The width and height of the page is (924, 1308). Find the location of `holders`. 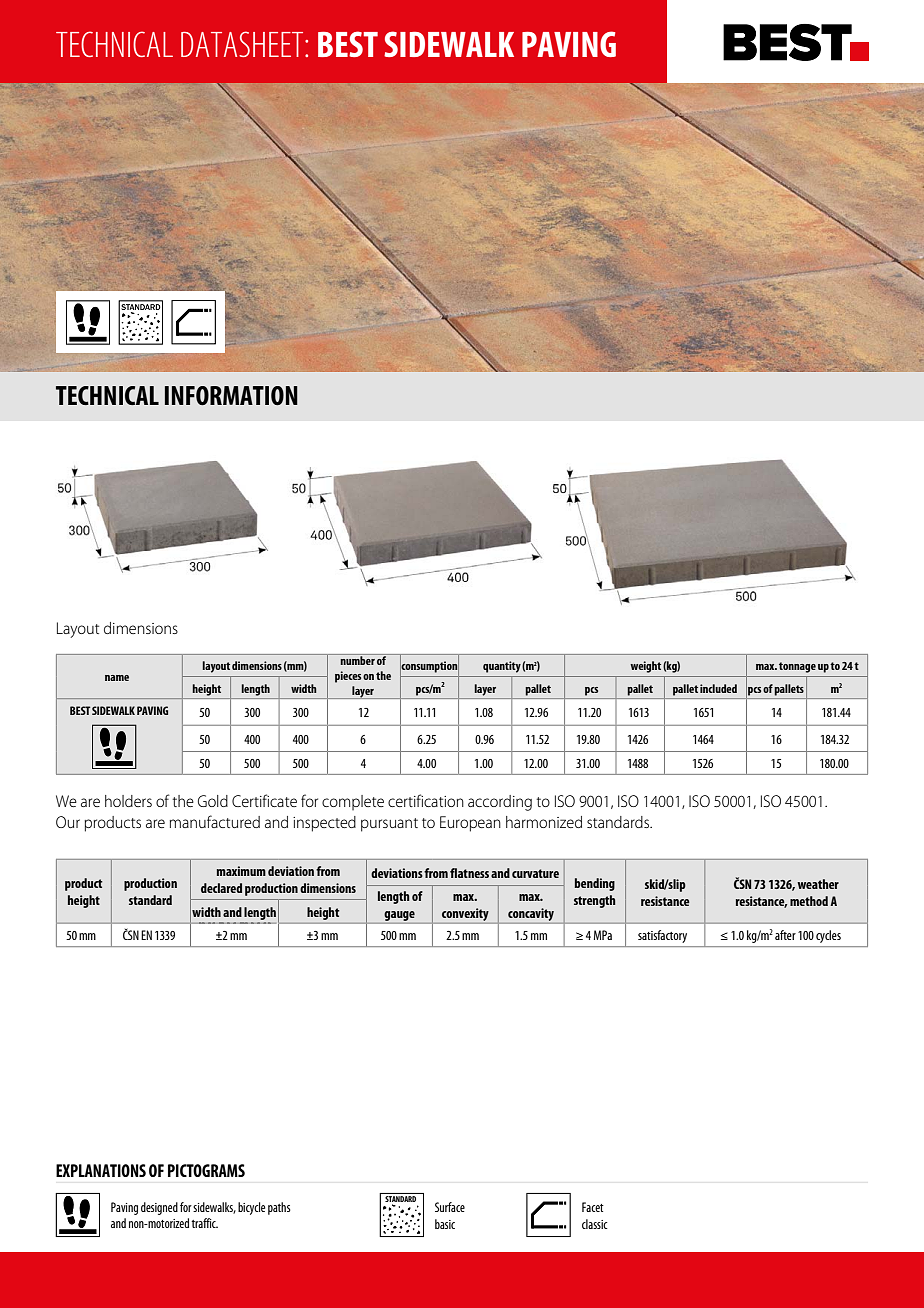

holders is located at coordinates (128, 801).
